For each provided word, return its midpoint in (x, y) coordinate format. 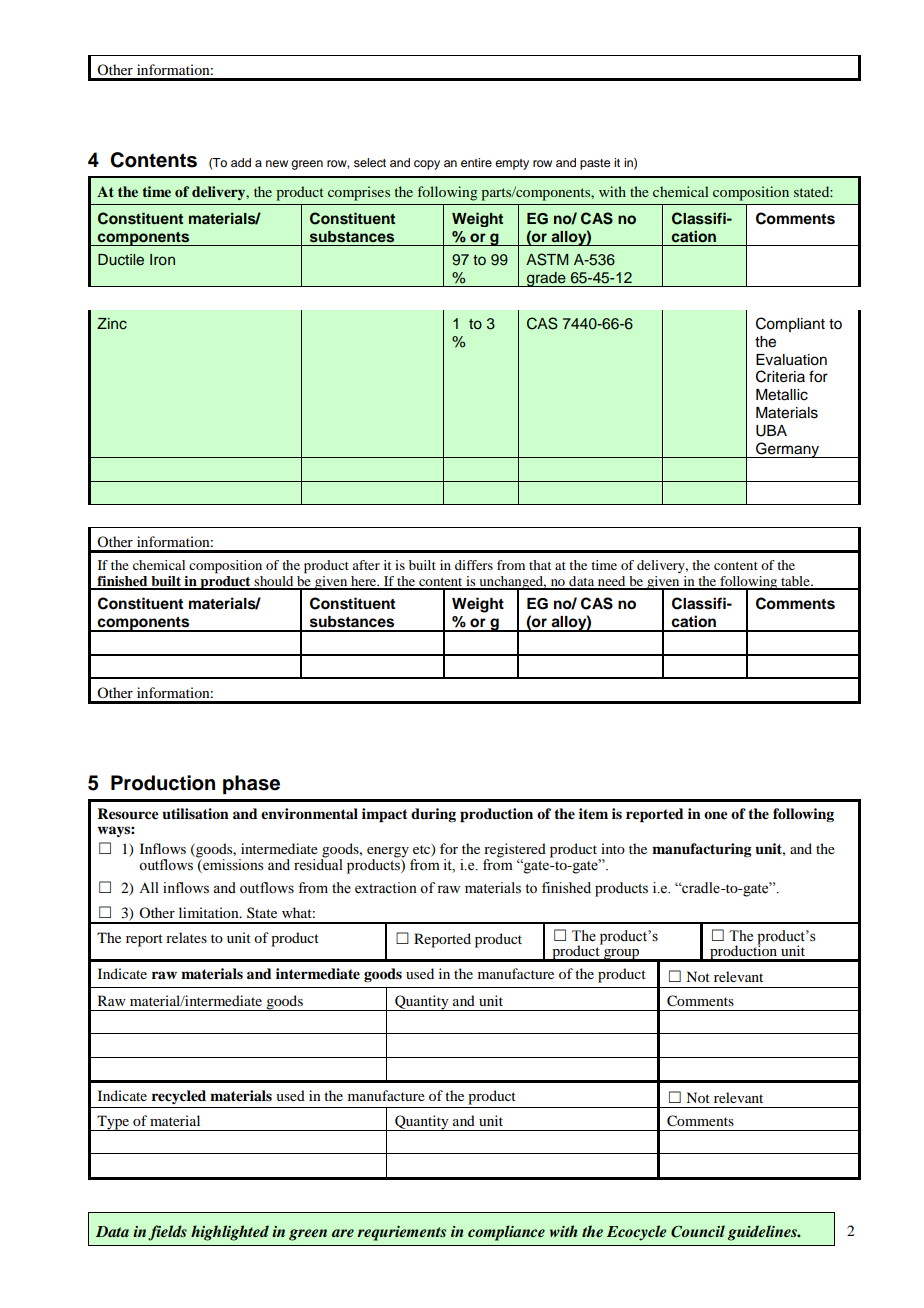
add (241, 162)
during (433, 815)
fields (167, 1233)
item (593, 813)
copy (427, 165)
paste (595, 164)
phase (251, 785)
